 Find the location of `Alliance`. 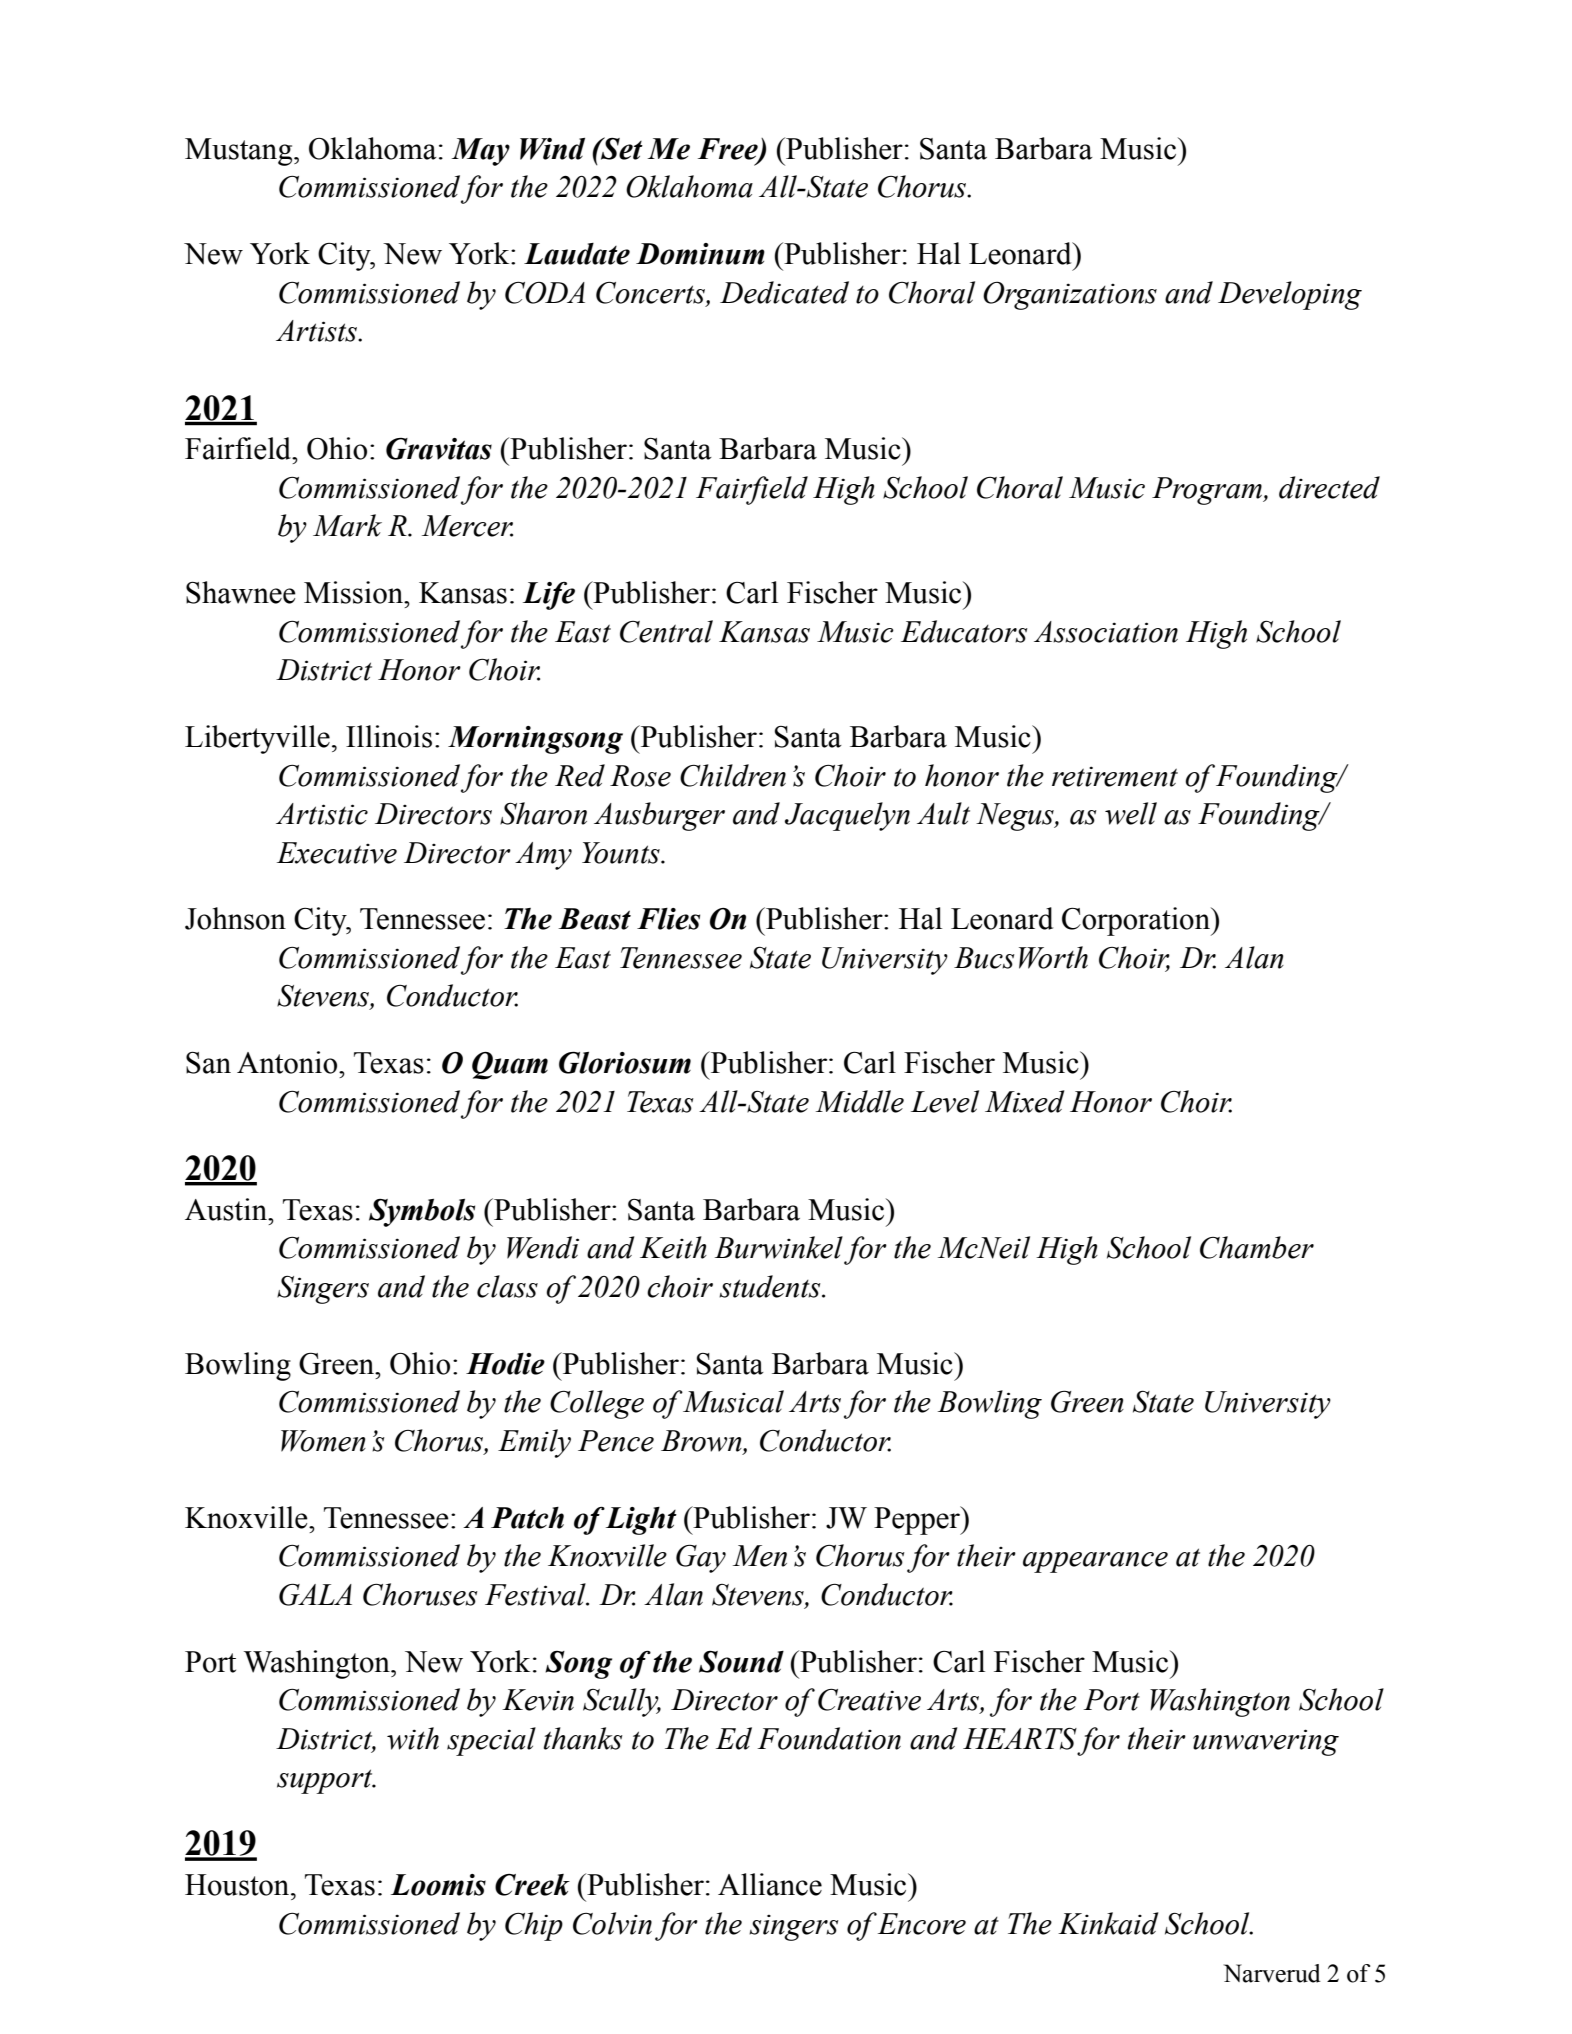

Alliance is located at coordinates (770, 1884).
